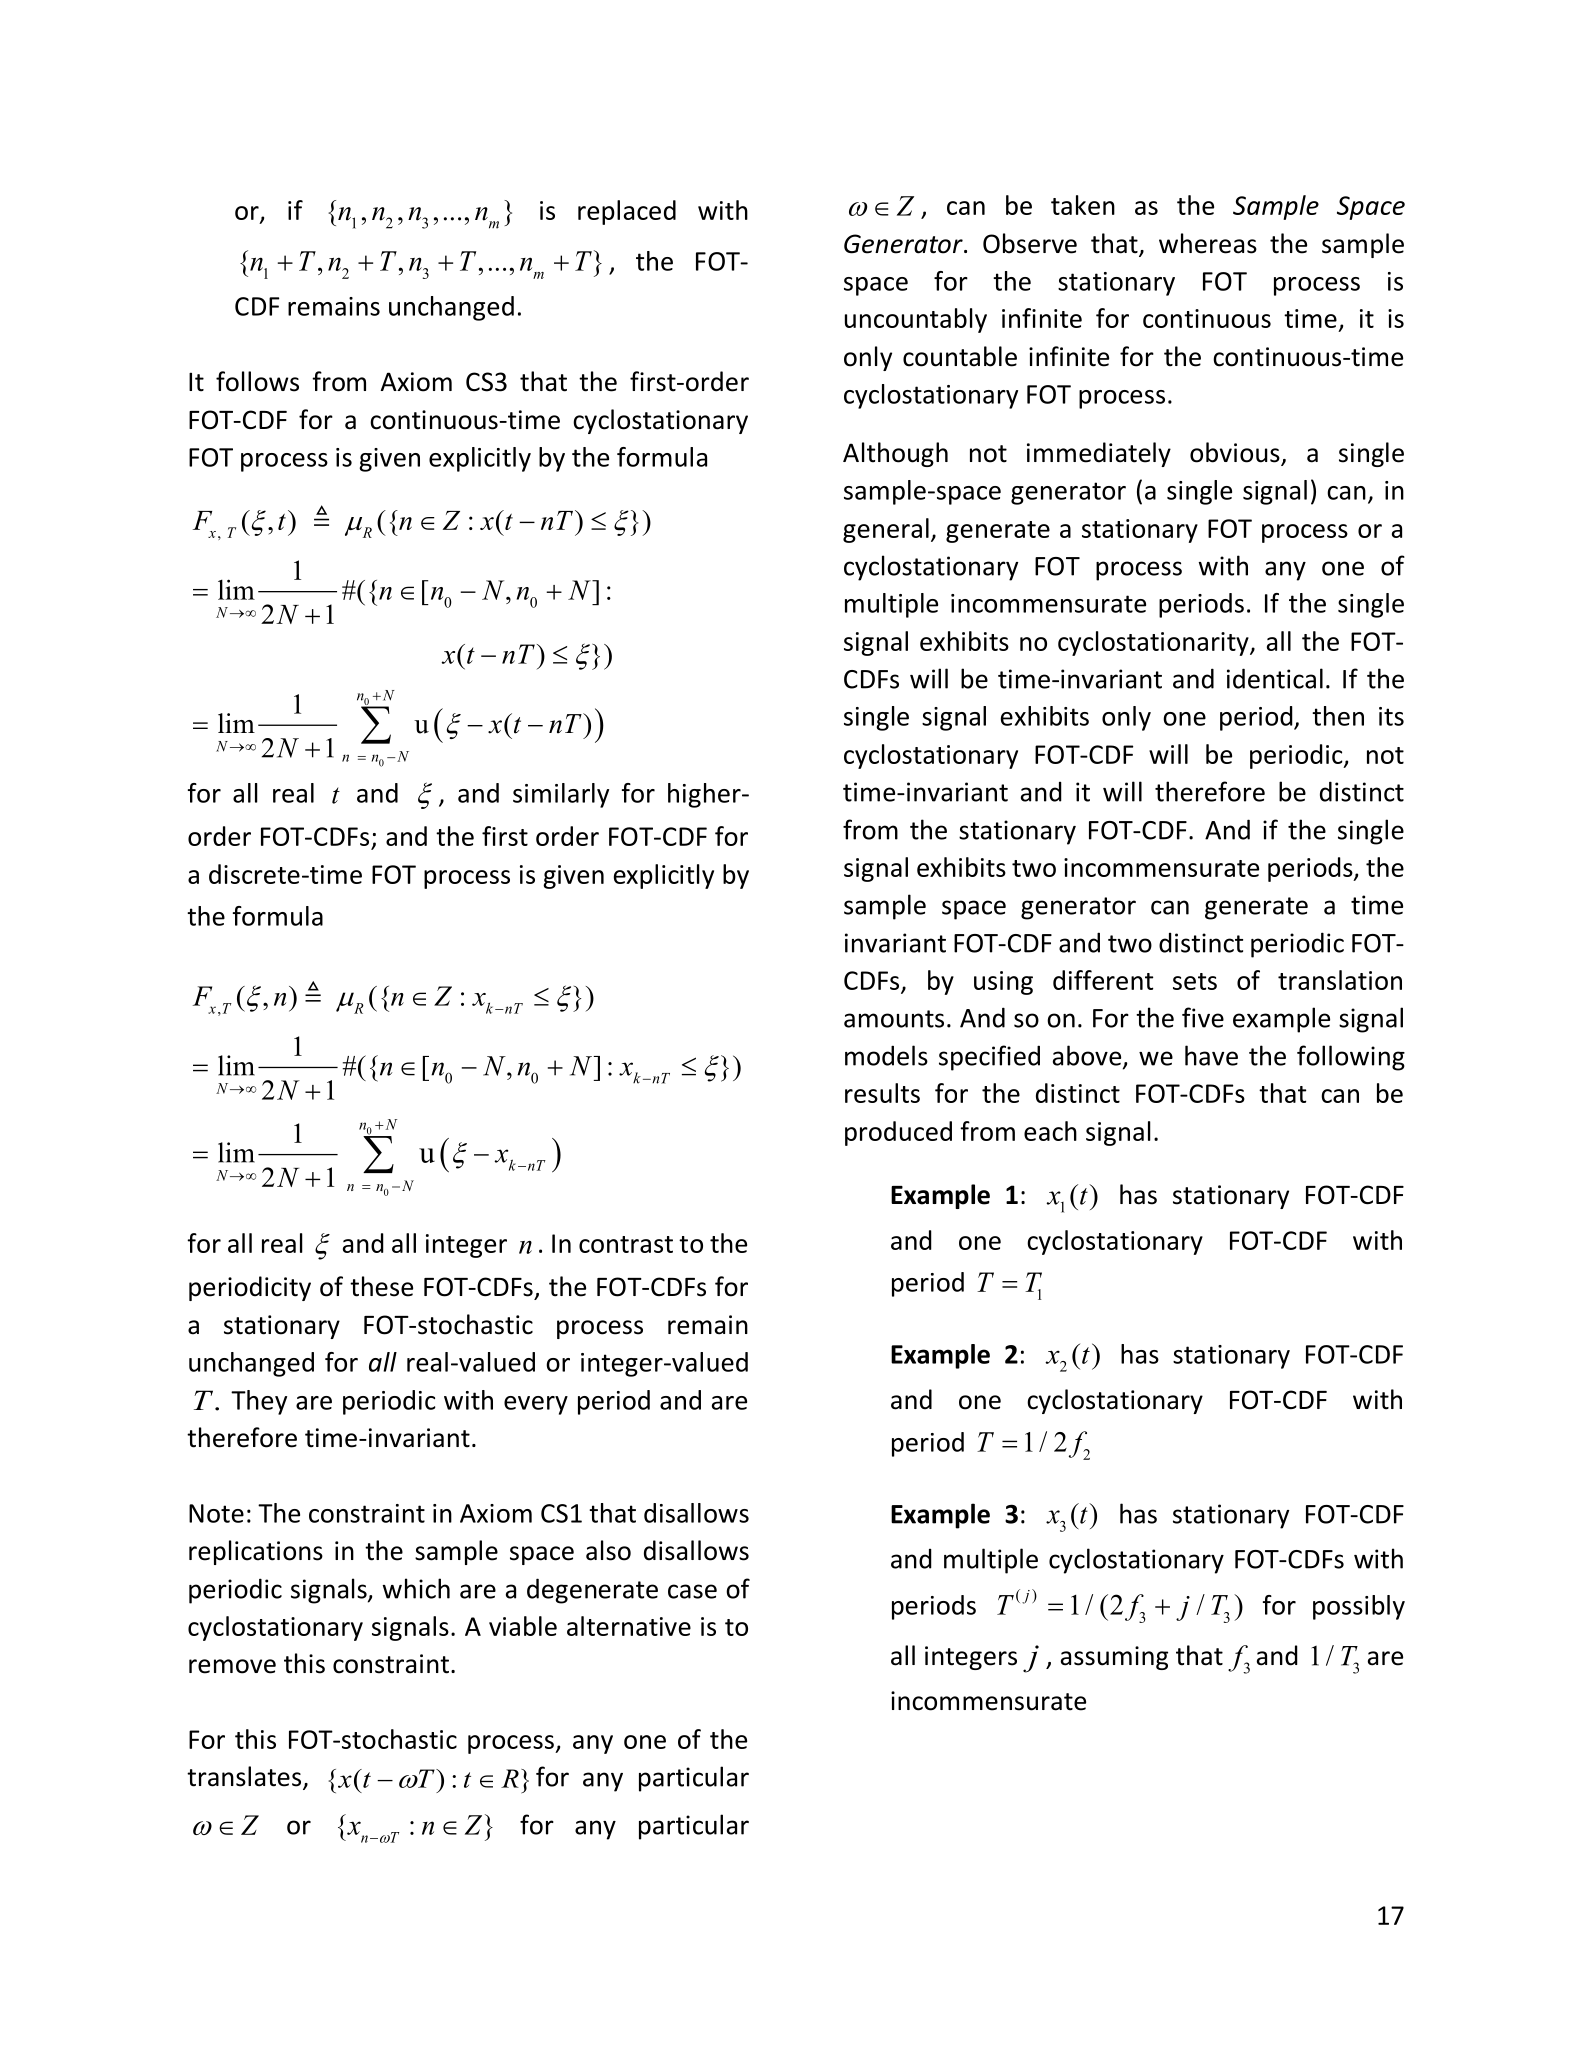 This screenshot has height=2061, width=1592. Describe the element at coordinates (244, 1776) in the screenshot. I see `translates` at that location.
